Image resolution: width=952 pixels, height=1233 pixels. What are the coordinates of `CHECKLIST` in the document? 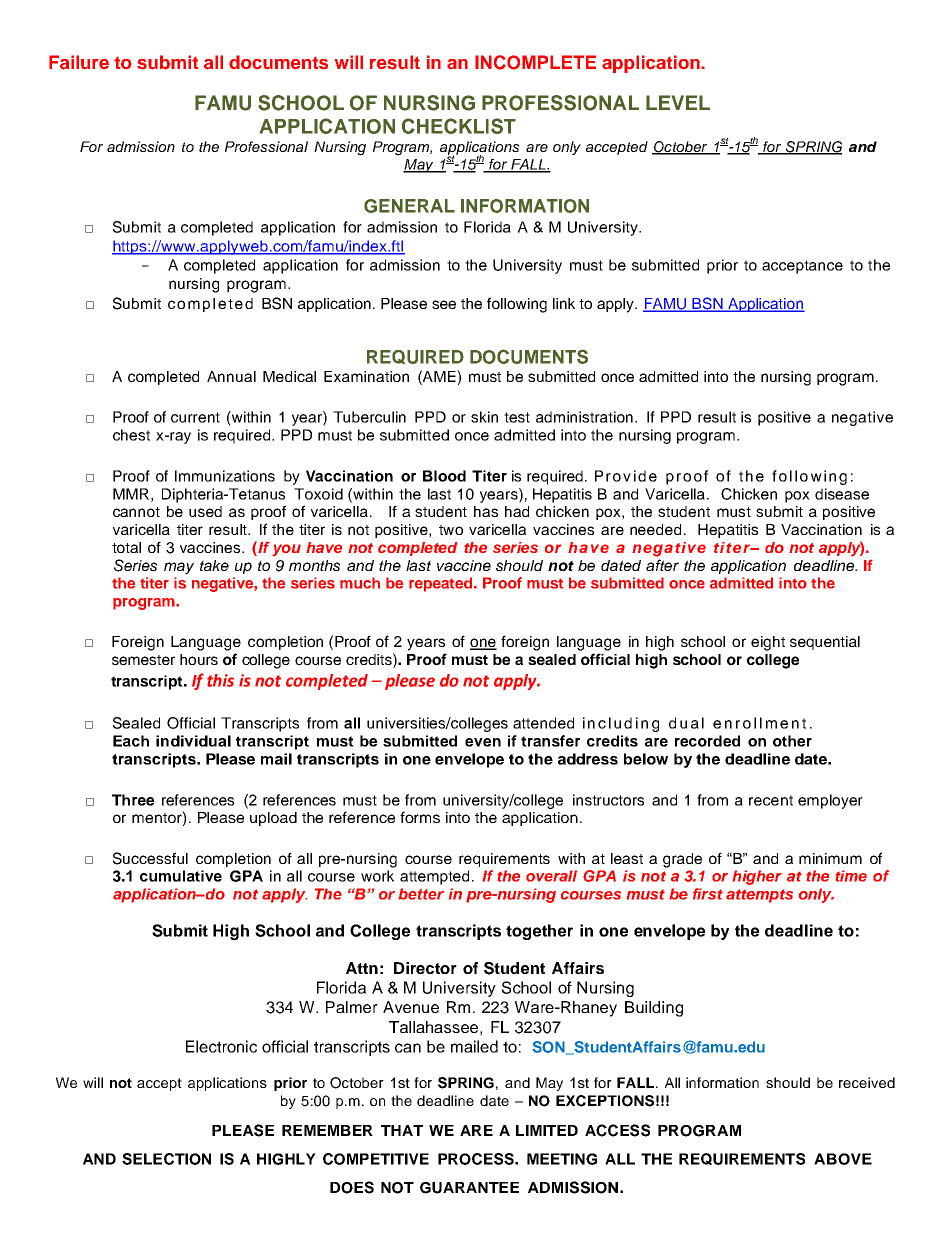 It's located at (459, 126).
